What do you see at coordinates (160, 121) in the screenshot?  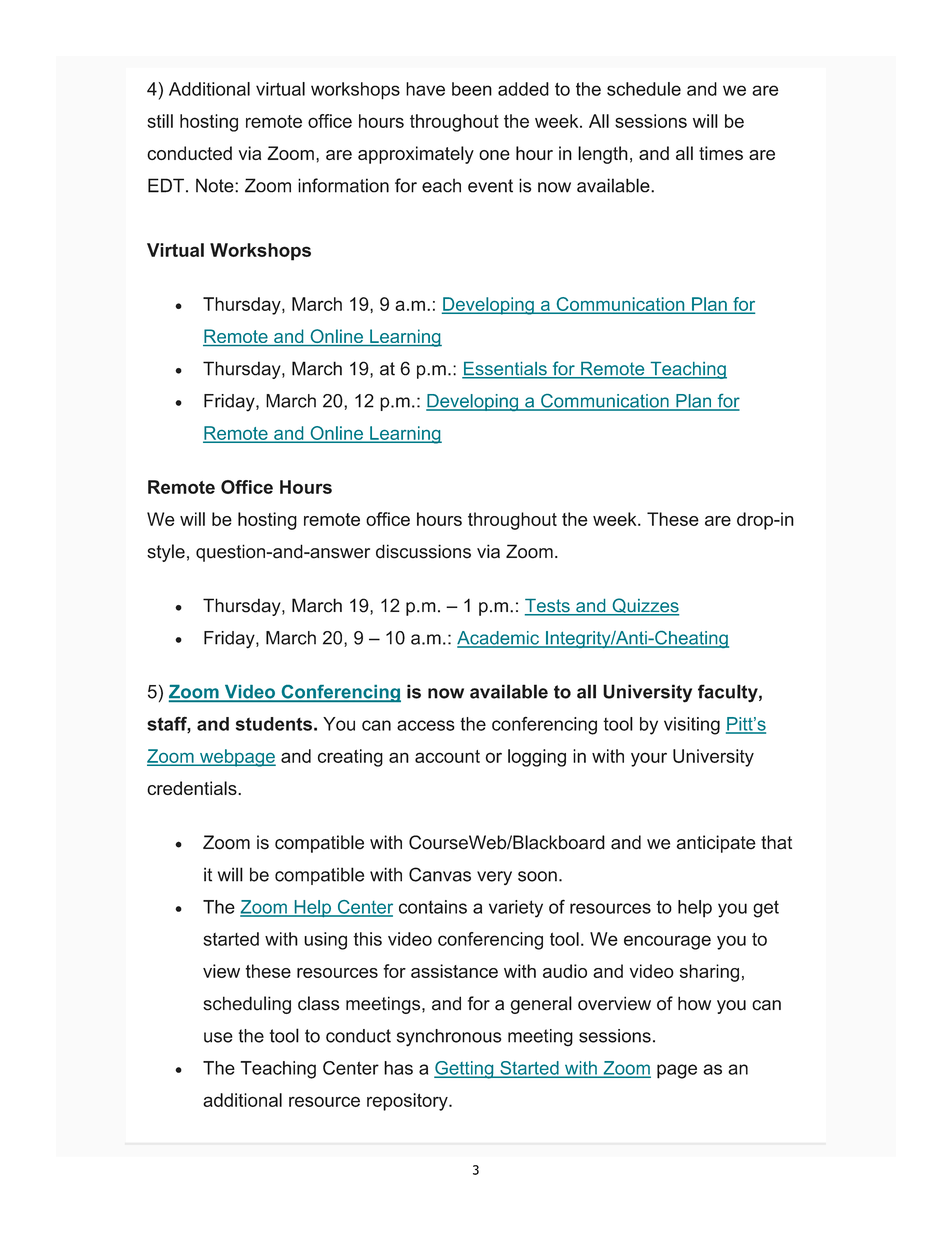 I see `still` at bounding box center [160, 121].
